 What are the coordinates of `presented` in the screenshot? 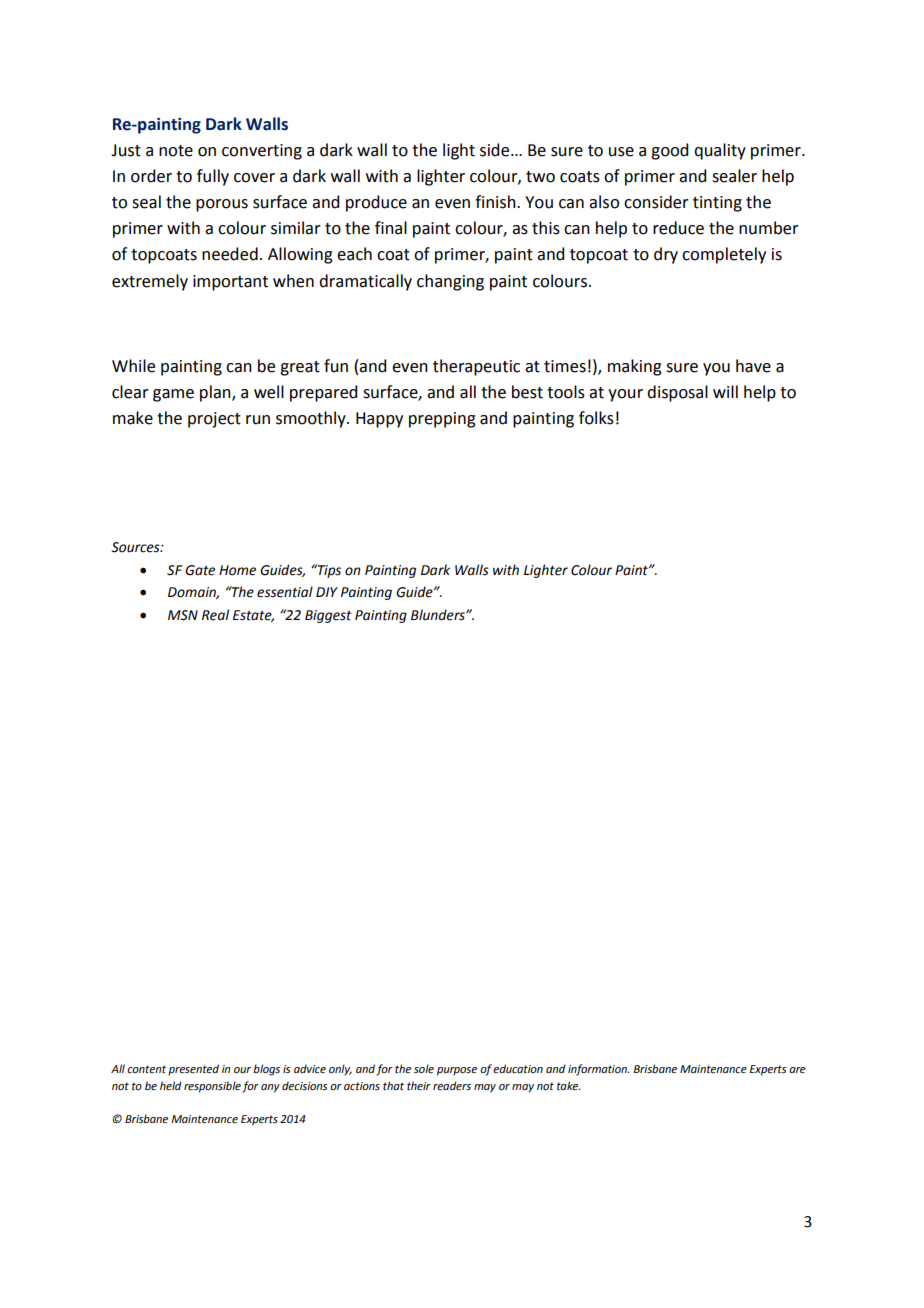 It's located at (193, 1070).
